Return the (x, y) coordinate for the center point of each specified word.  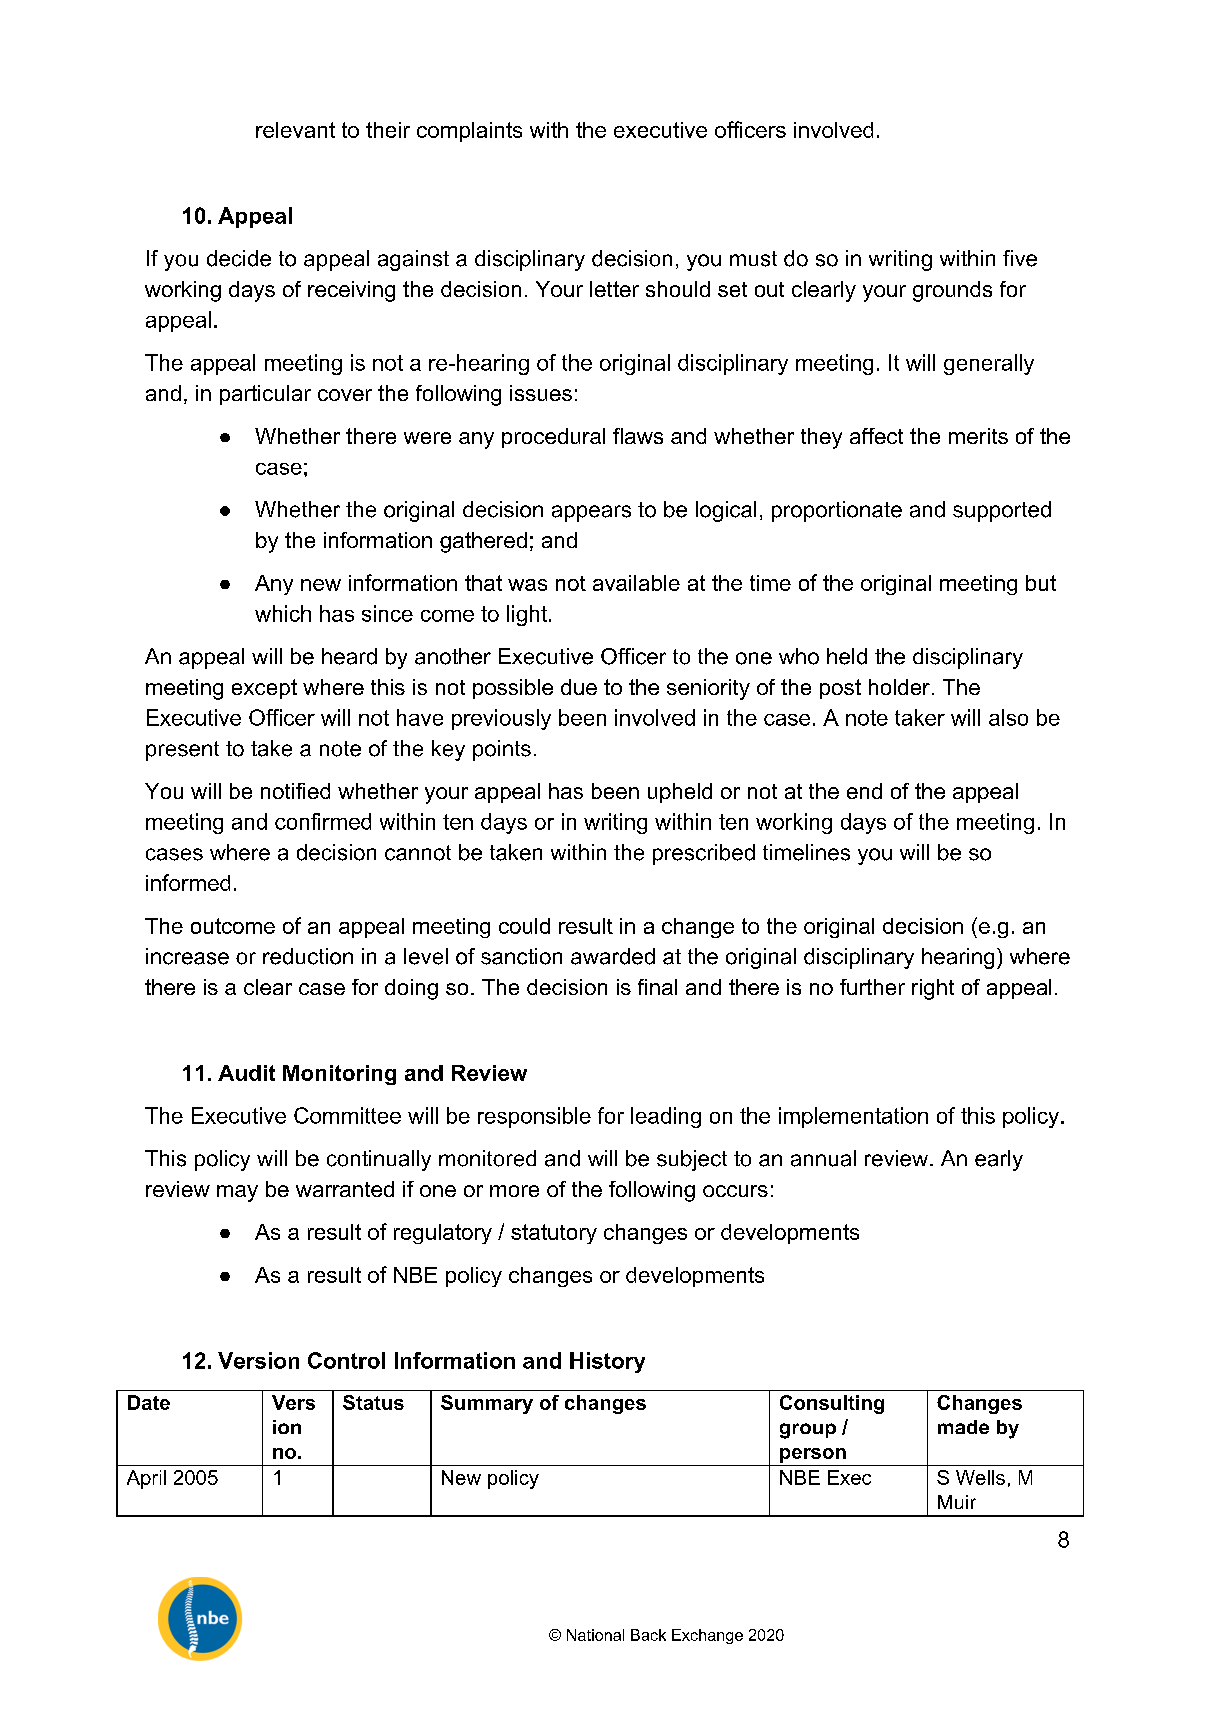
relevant (295, 130)
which (283, 613)
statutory (554, 1234)
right (933, 989)
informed (188, 882)
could (524, 926)
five (1020, 258)
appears (591, 513)
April (146, 1479)
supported (1002, 511)
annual (823, 1158)
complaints (469, 132)
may (237, 1193)
